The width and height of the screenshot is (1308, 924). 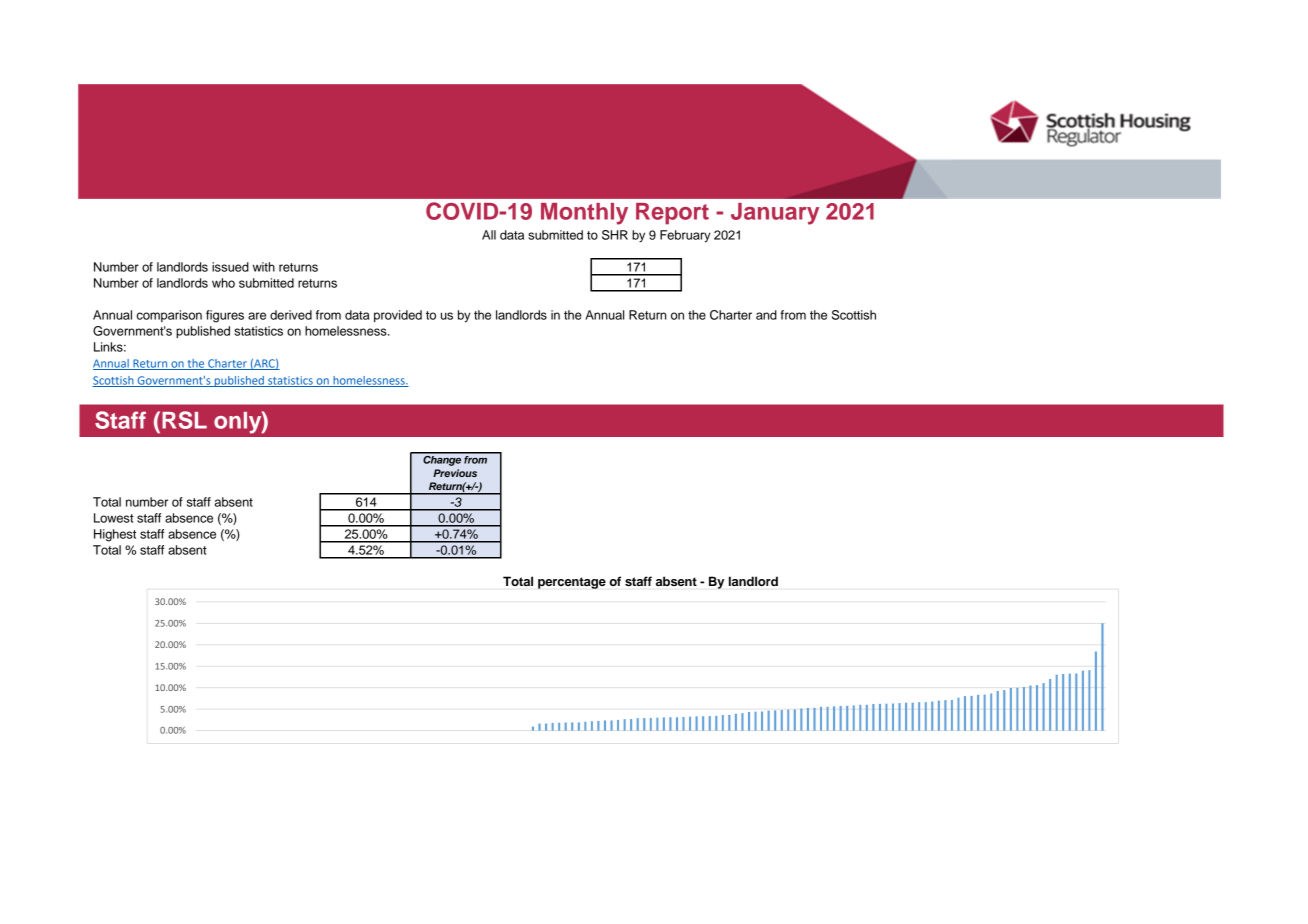 I want to click on February, so click(x=685, y=236).
